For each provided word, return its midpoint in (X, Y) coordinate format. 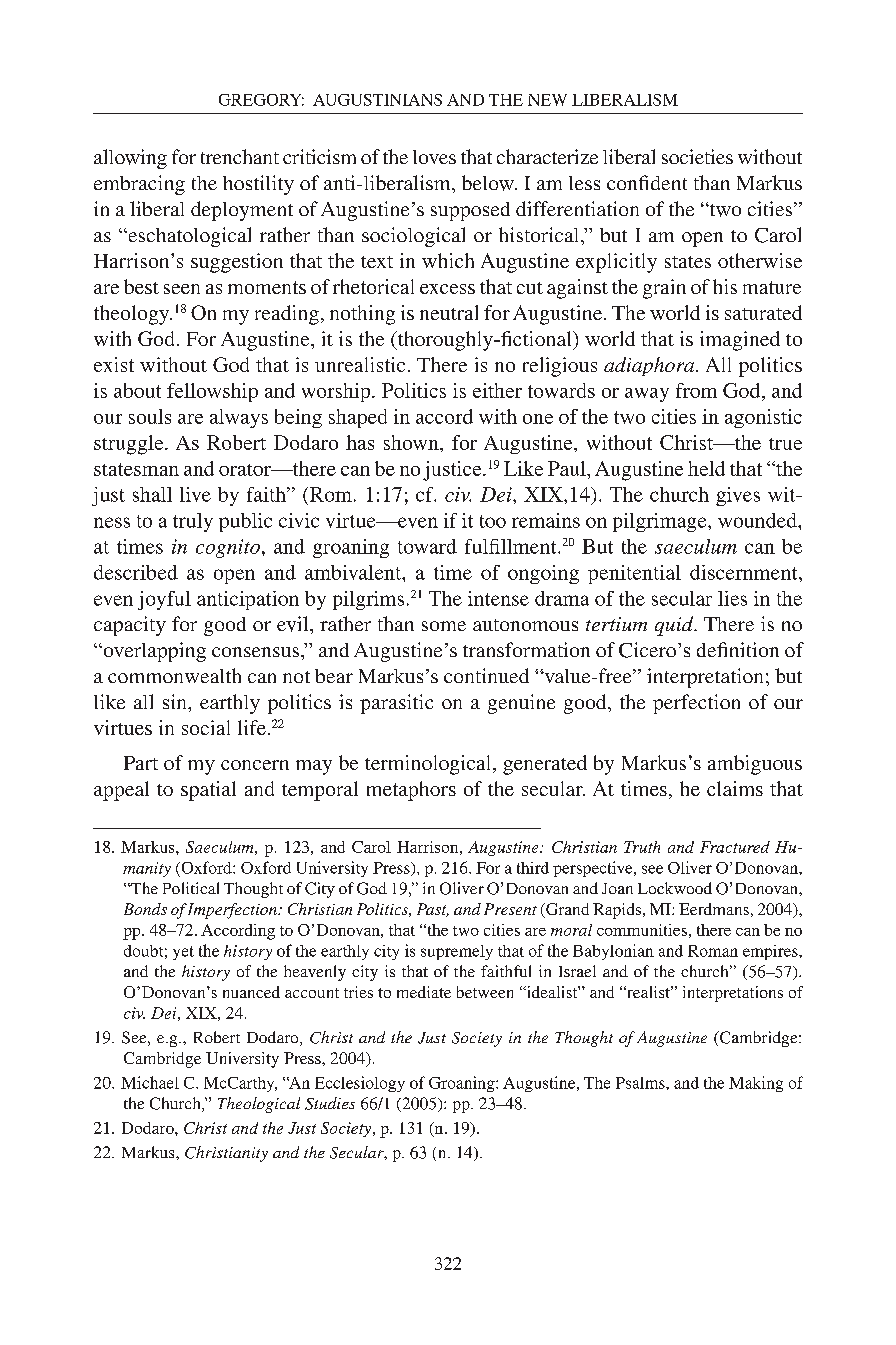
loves (434, 157)
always (239, 418)
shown (412, 442)
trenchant (240, 156)
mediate (424, 992)
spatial (208, 791)
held (706, 468)
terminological (429, 765)
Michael (150, 1082)
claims (735, 788)
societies (697, 156)
